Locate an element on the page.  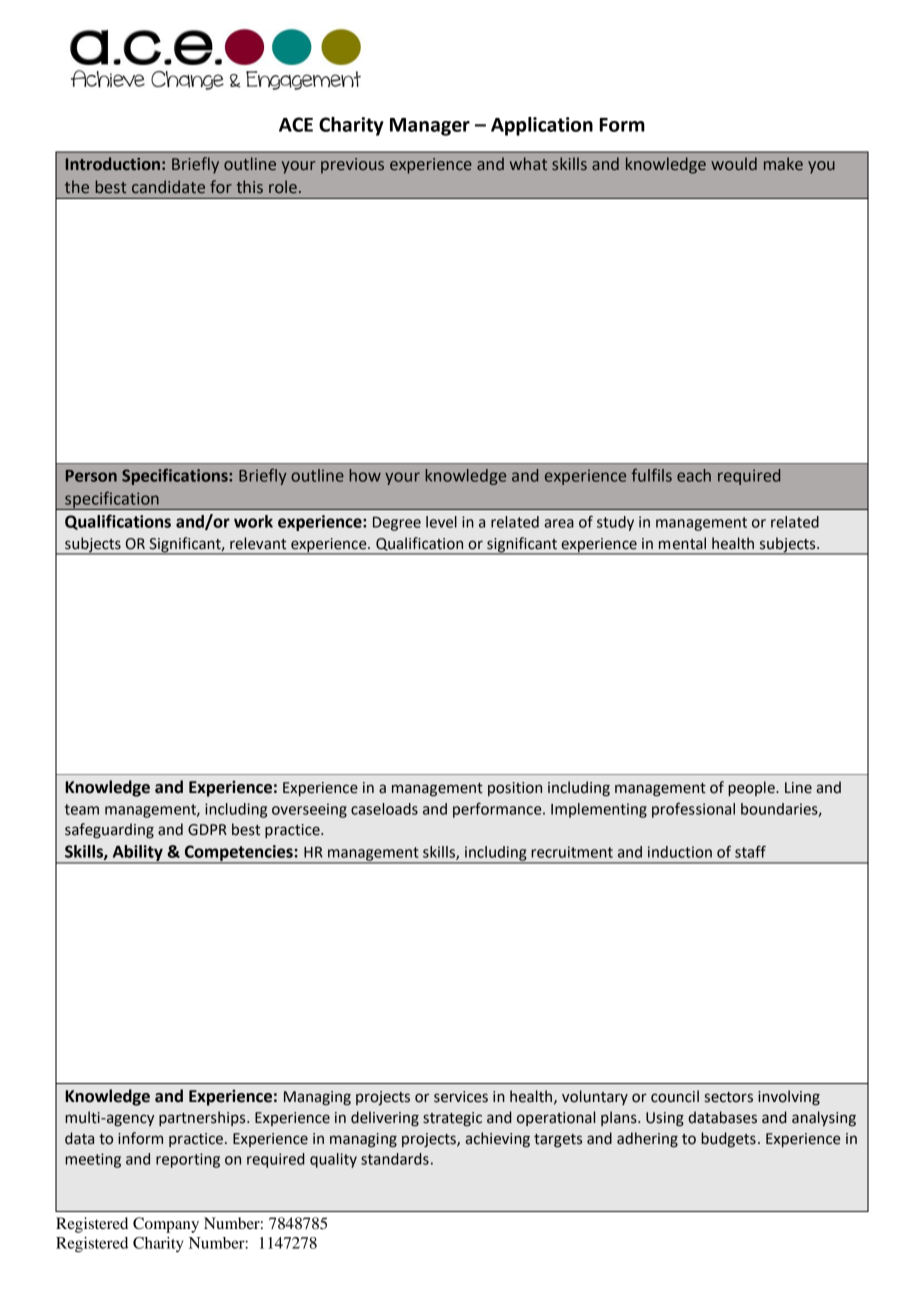
position is located at coordinates (515, 789).
